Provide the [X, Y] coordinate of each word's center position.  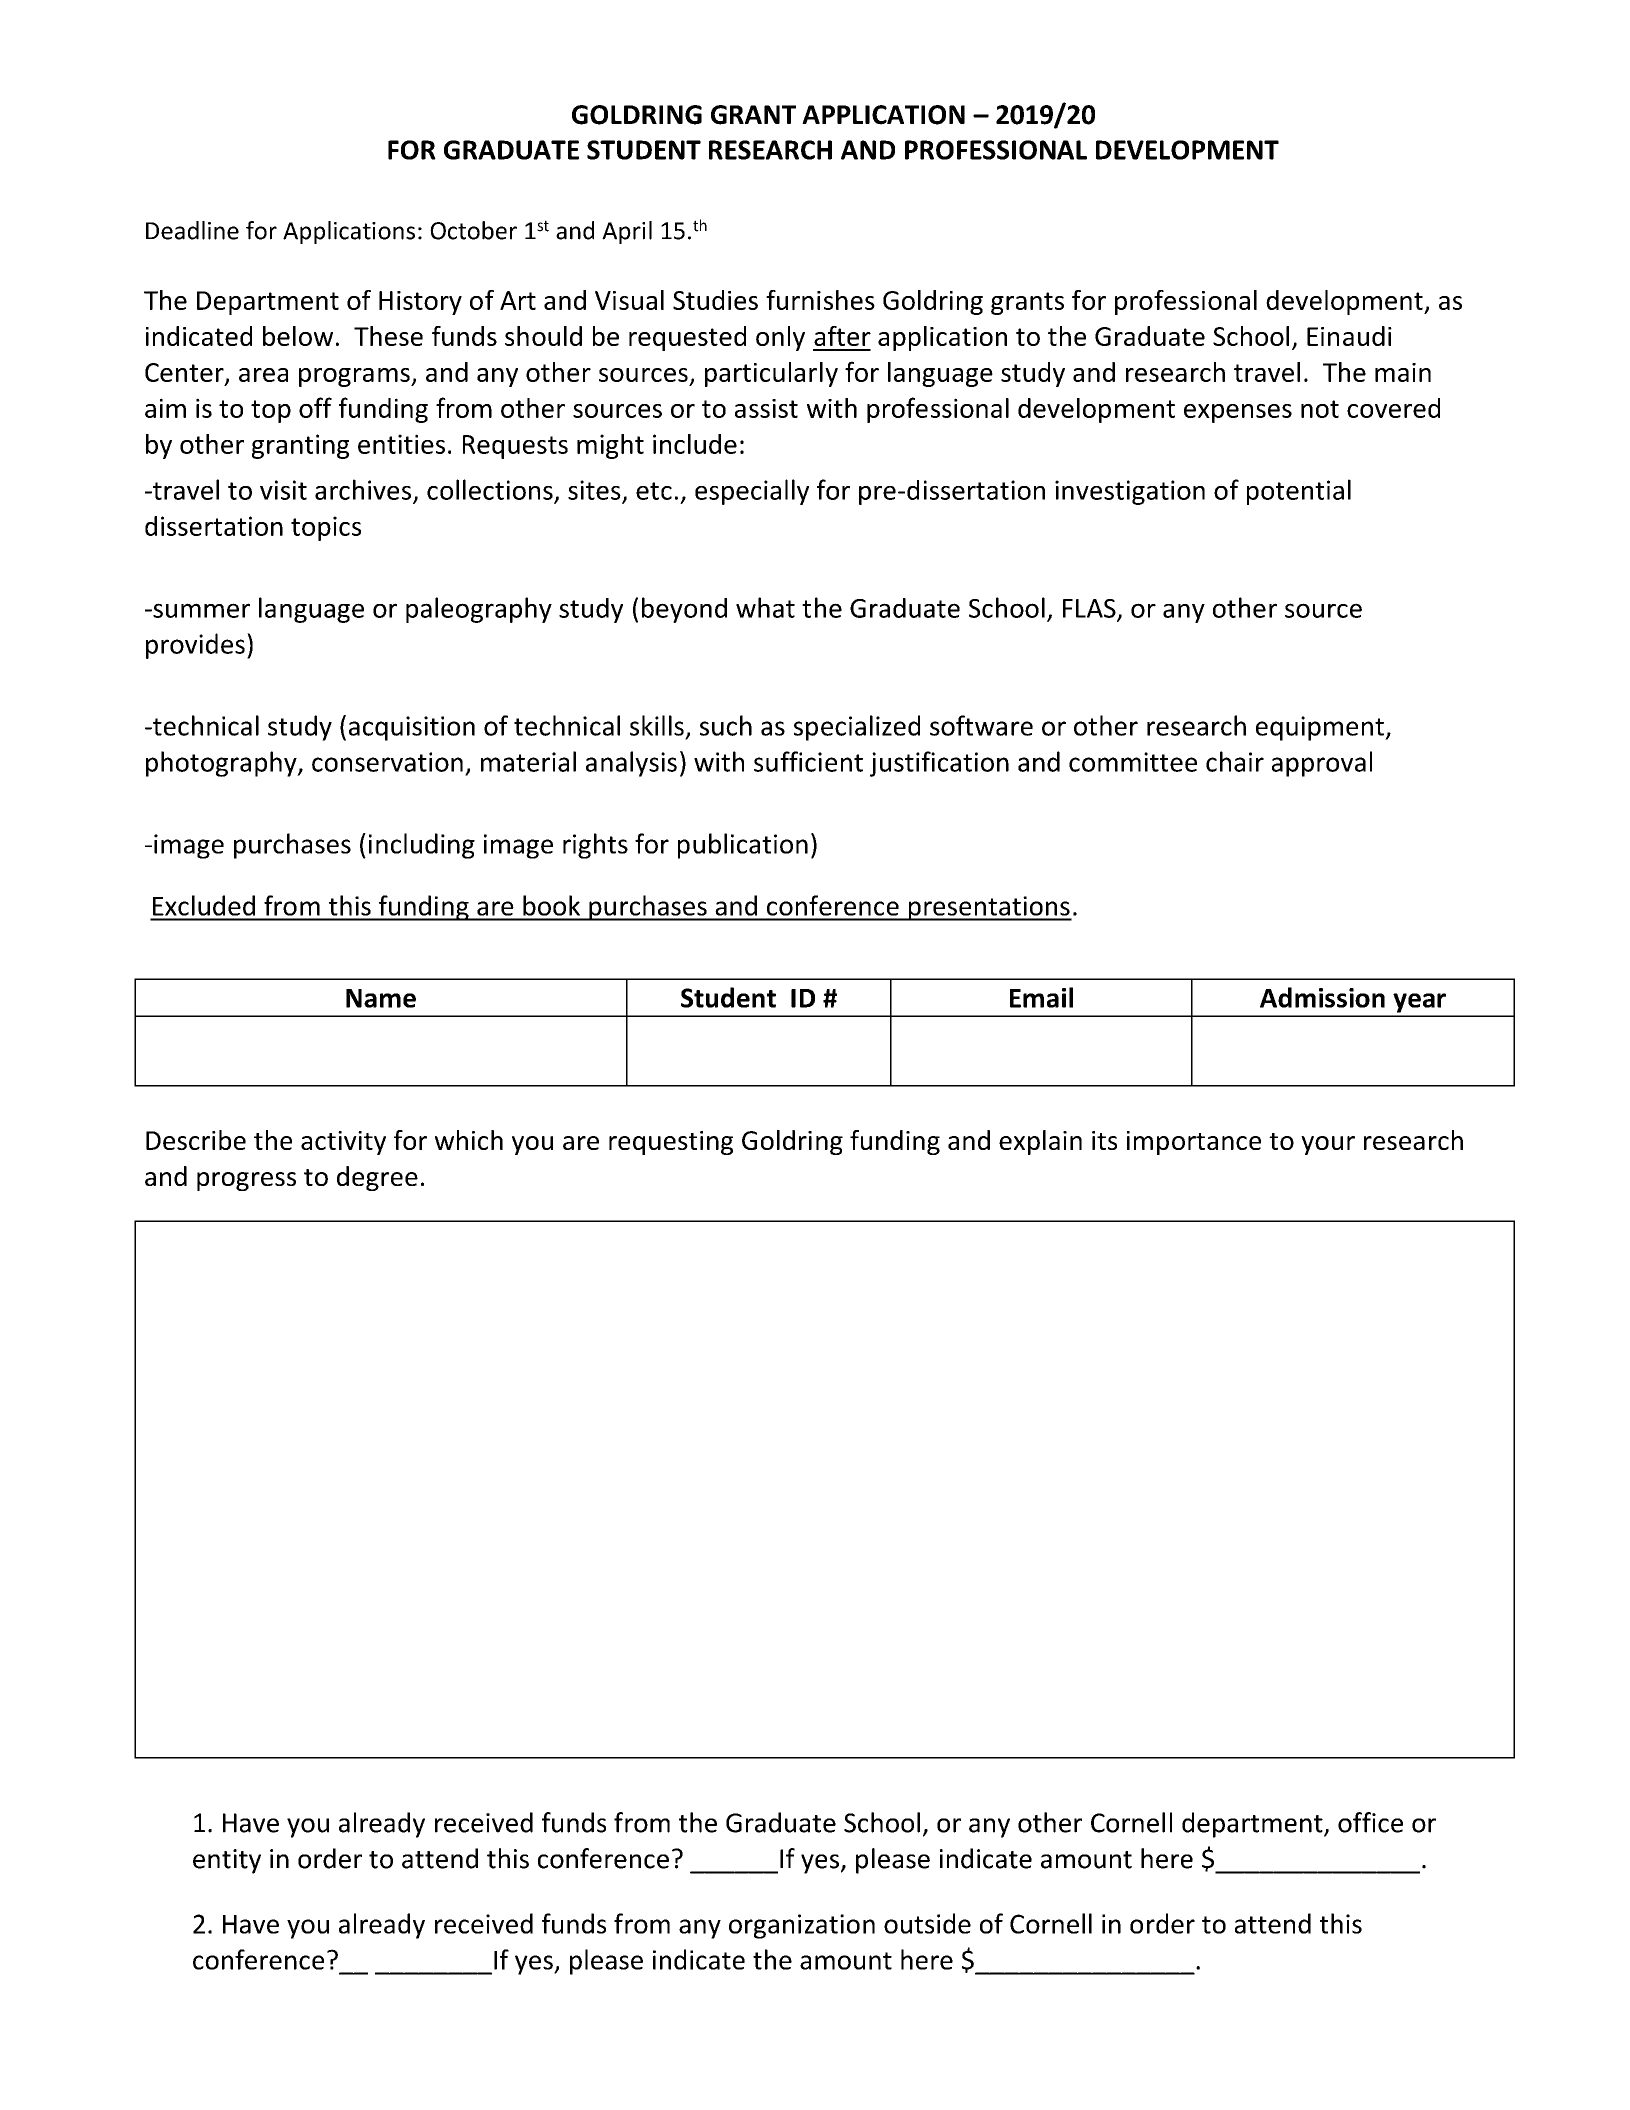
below [298, 336]
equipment [1321, 728]
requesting [671, 1143]
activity [343, 1143]
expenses [1238, 413]
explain [1040, 1142]
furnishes [820, 300]
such [726, 725]
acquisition [412, 728]
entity [227, 1861]
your [1328, 1145]
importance [1194, 1143]
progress [246, 1181]
